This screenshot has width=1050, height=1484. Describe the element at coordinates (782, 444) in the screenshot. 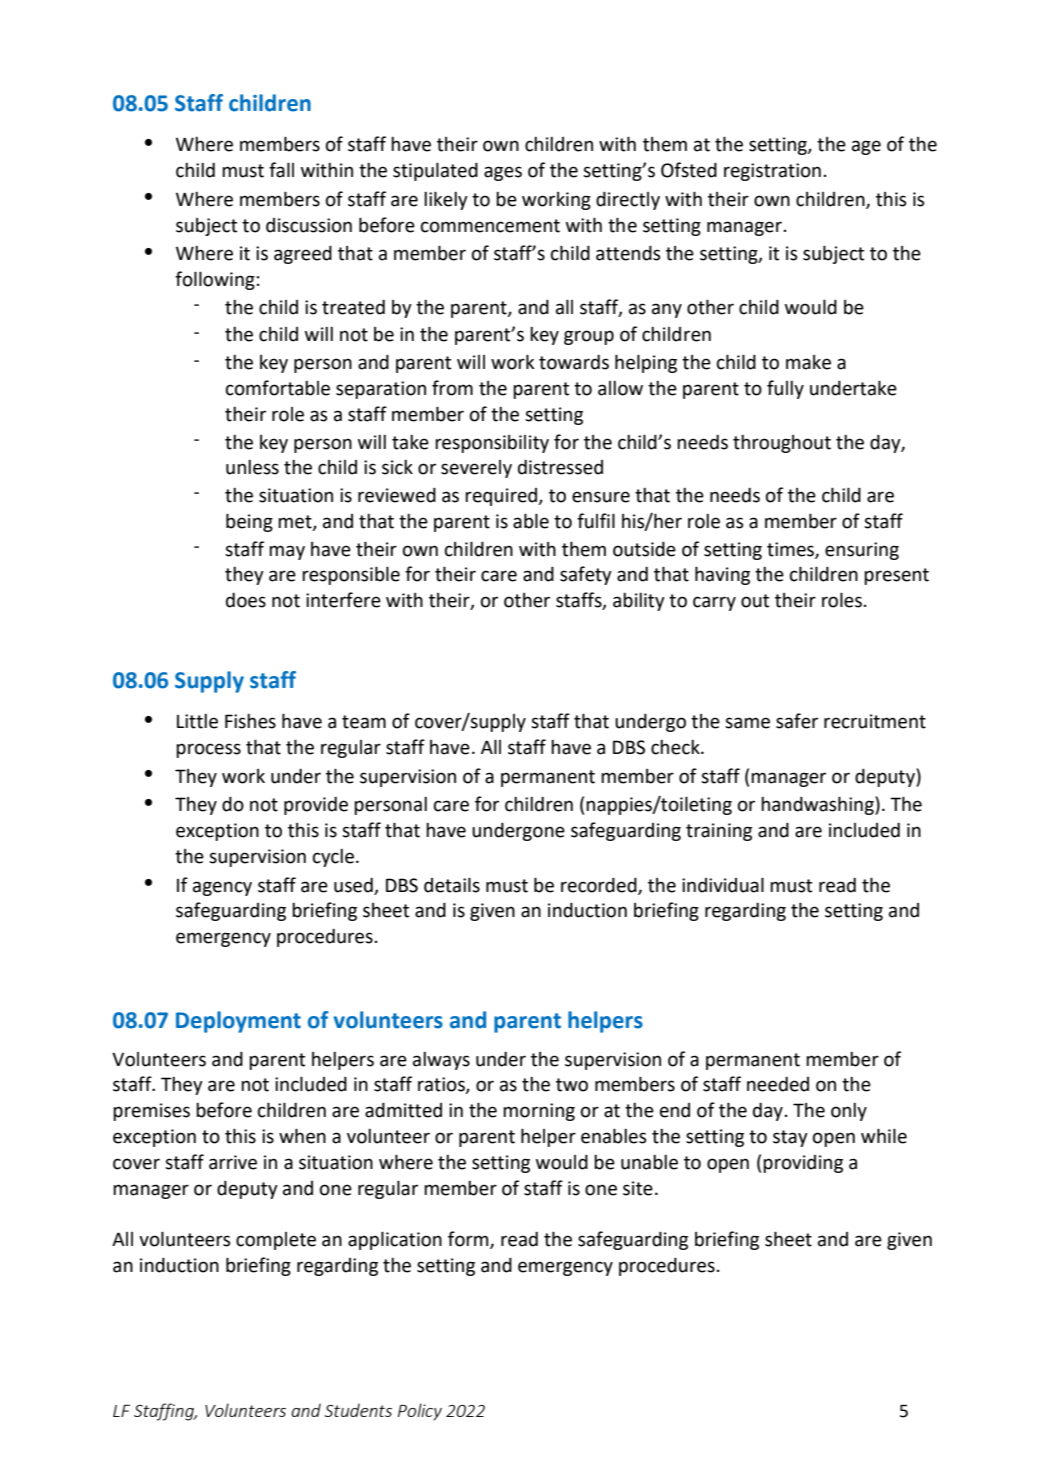

I see `throughout` at that location.
